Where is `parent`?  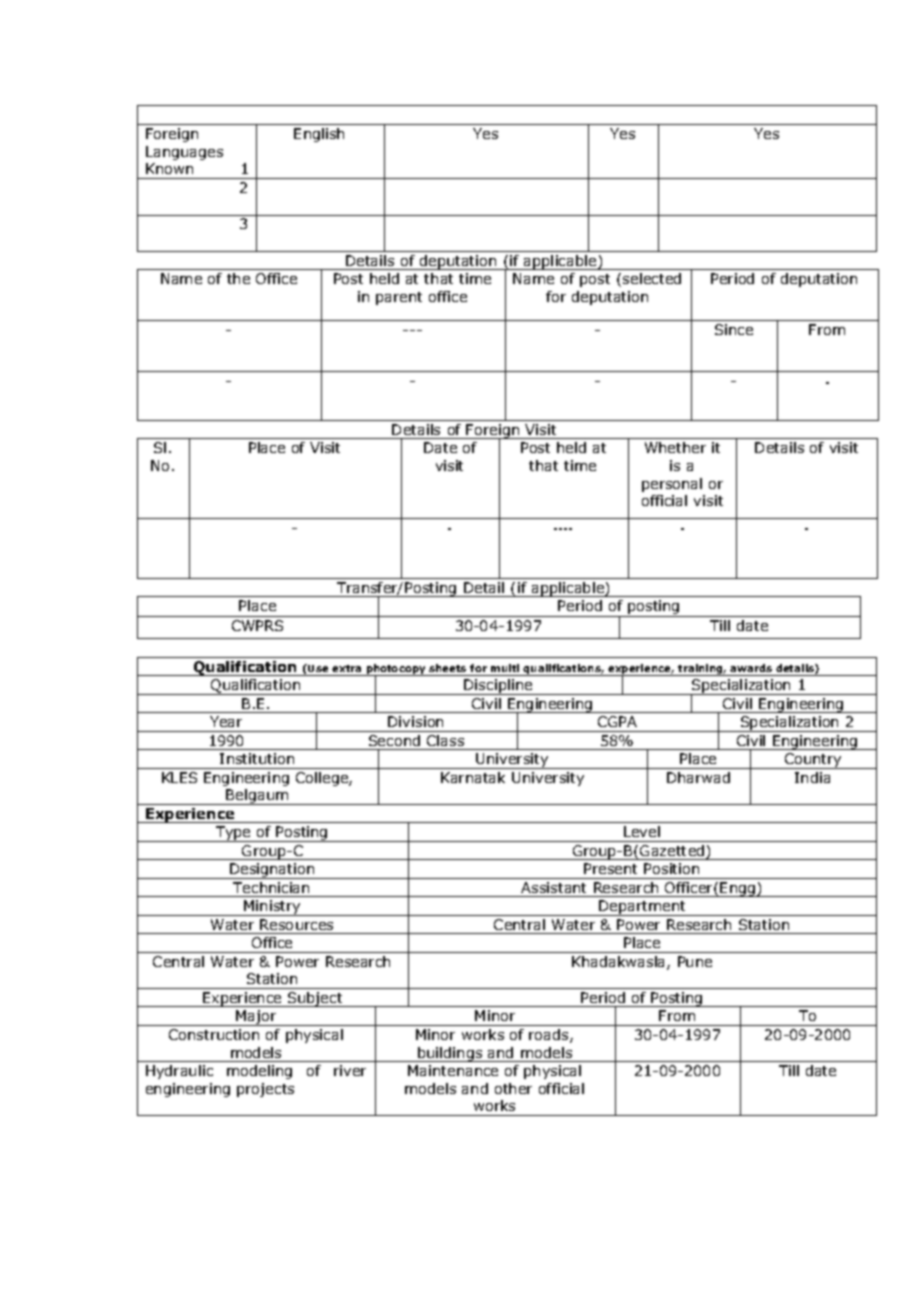
parent is located at coordinates (399, 298).
